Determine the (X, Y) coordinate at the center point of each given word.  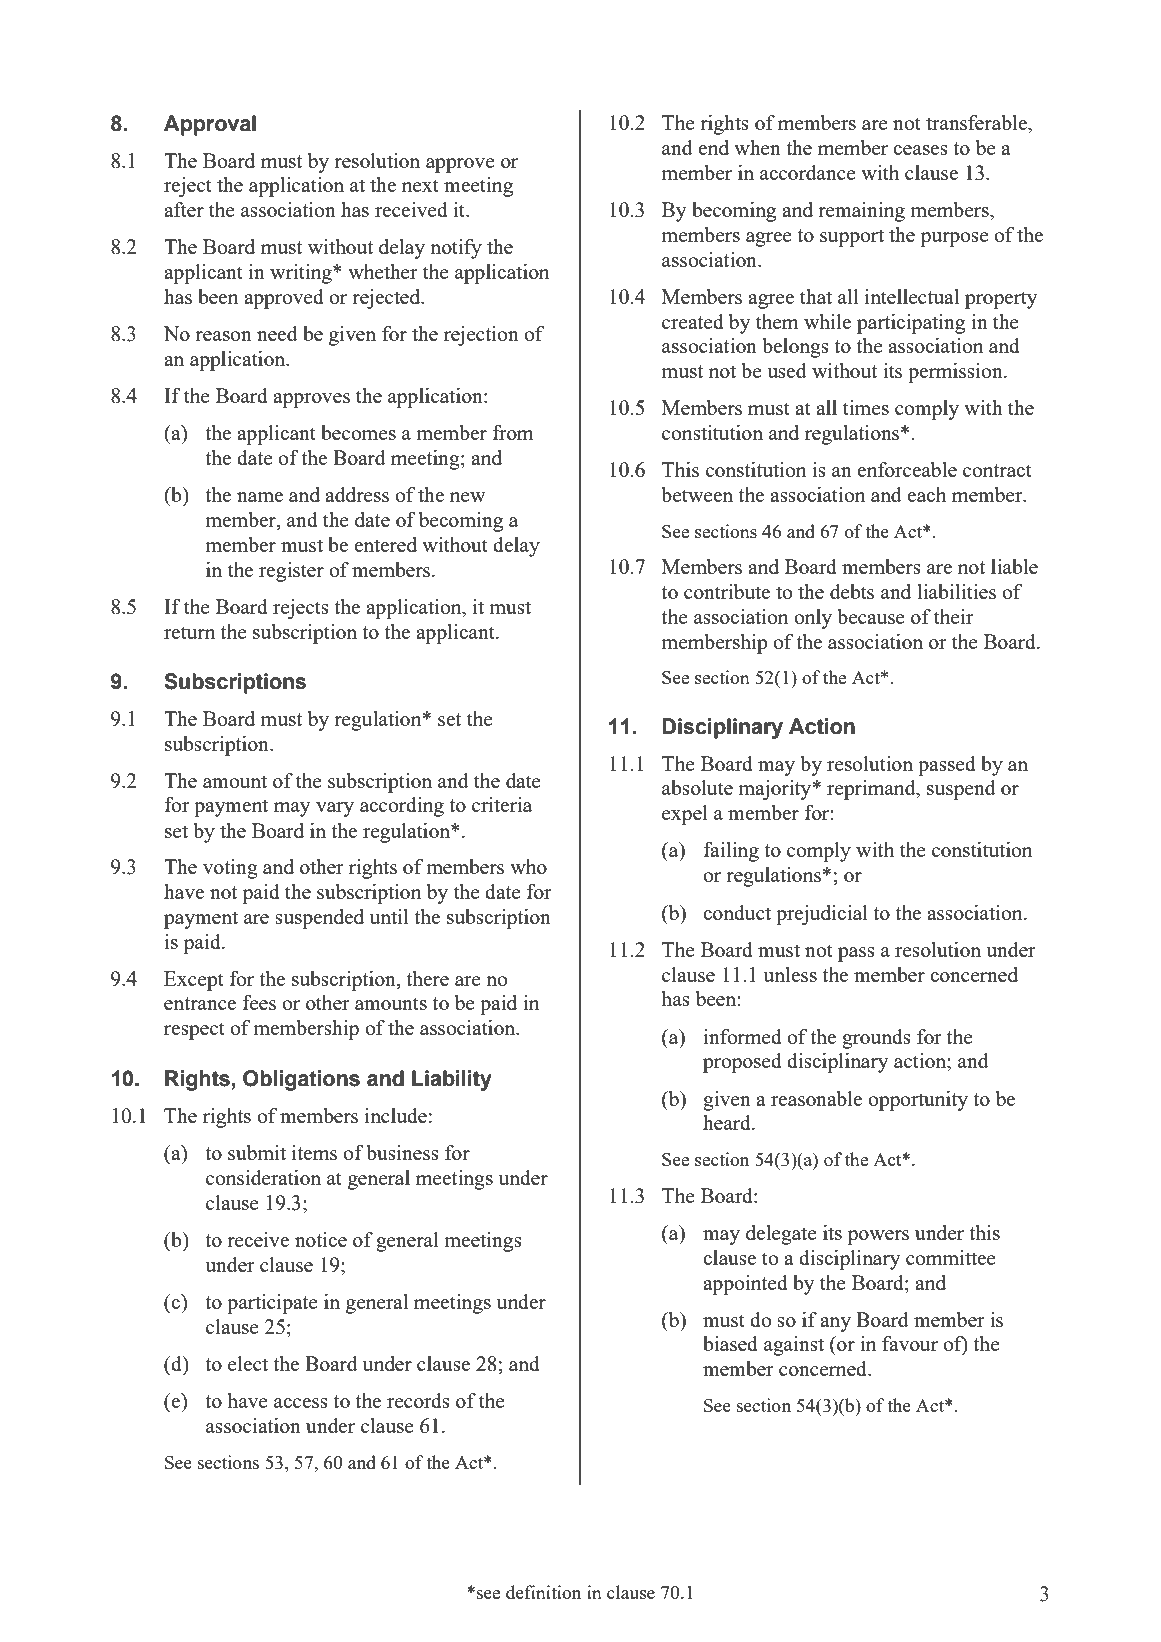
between (697, 494)
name (260, 497)
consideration (263, 1177)
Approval (210, 125)
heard (728, 1122)
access (301, 1403)
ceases (920, 150)
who (528, 866)
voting (230, 869)
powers (878, 1237)
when (757, 147)
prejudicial (822, 915)
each (926, 494)
